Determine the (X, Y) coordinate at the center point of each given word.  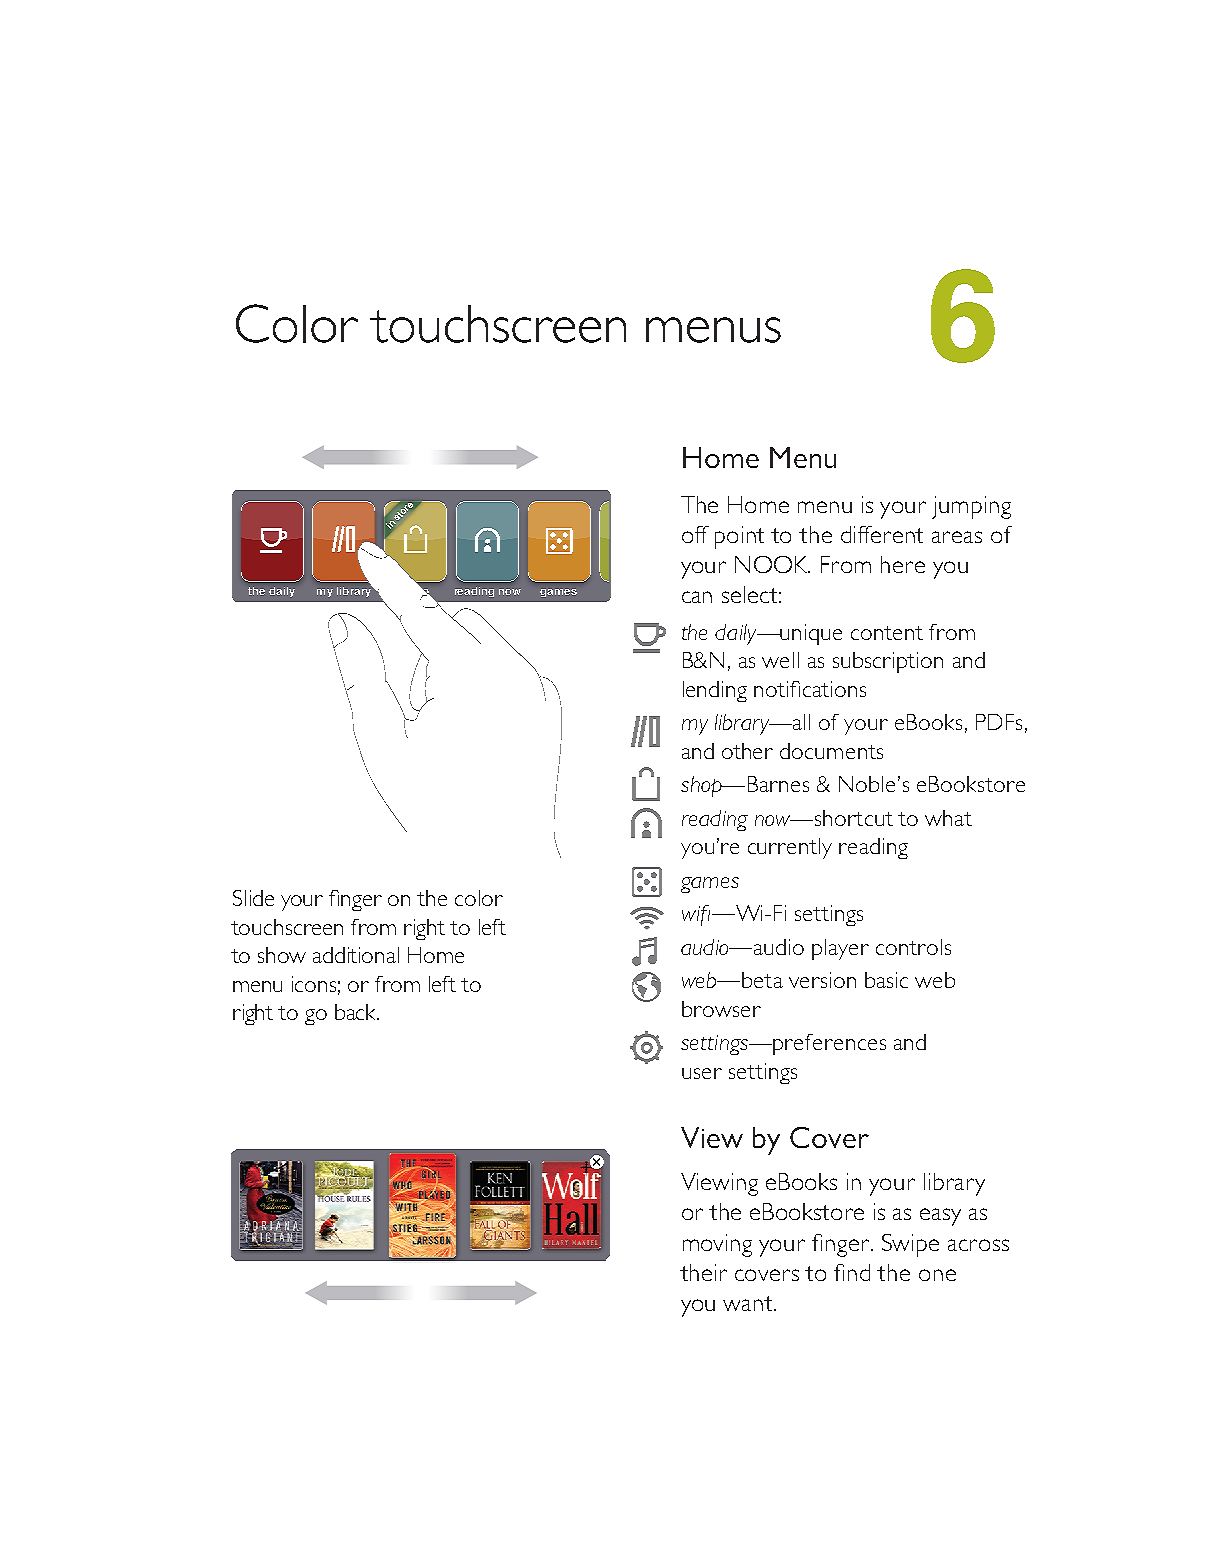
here (903, 564)
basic (886, 980)
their (703, 1272)
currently (790, 848)
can (697, 597)
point (739, 537)
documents (831, 751)
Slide (253, 898)
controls (913, 947)
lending (715, 691)
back (356, 1012)
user (702, 1073)
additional (356, 955)
